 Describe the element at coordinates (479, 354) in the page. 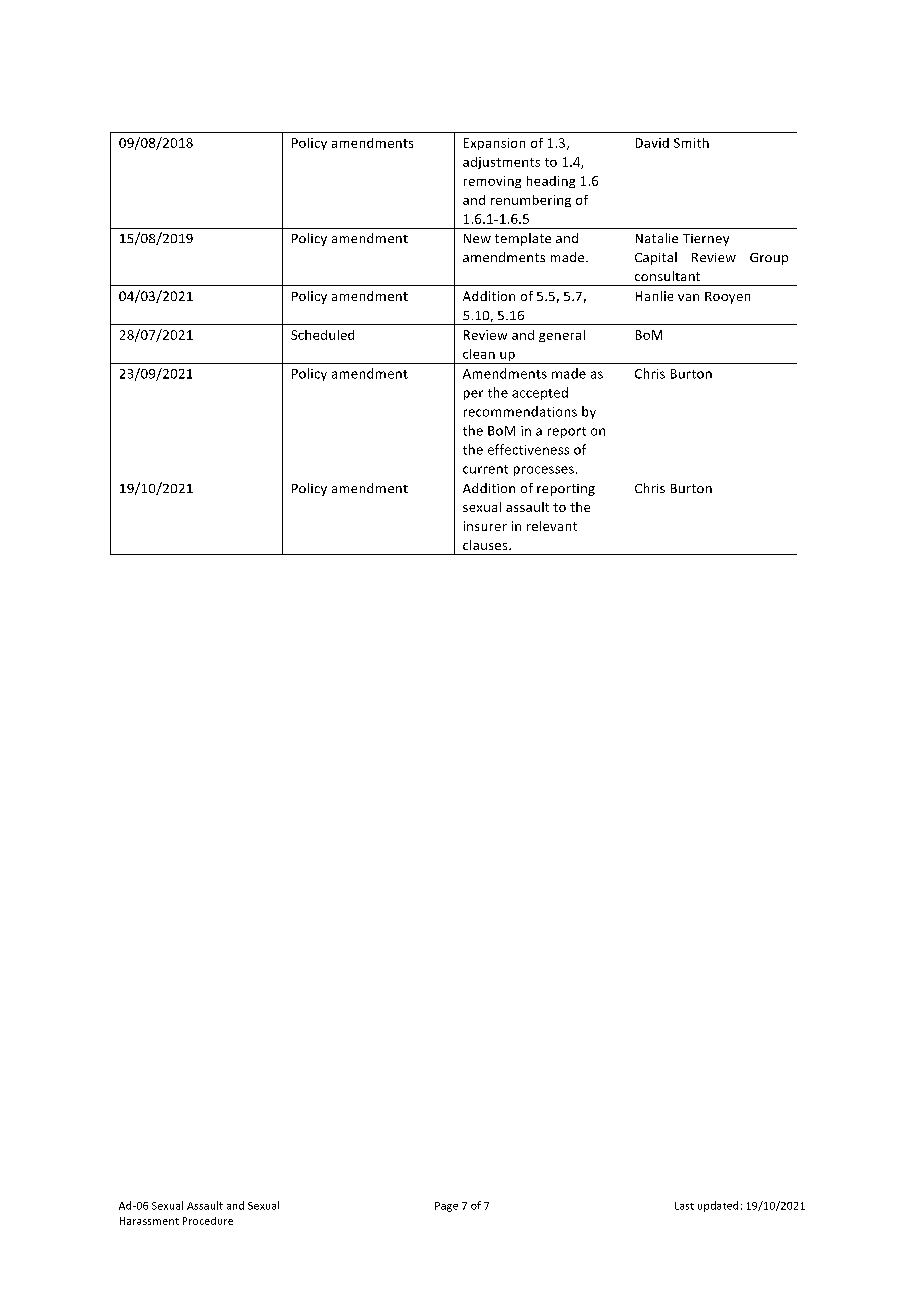

I see `clean` at that location.
